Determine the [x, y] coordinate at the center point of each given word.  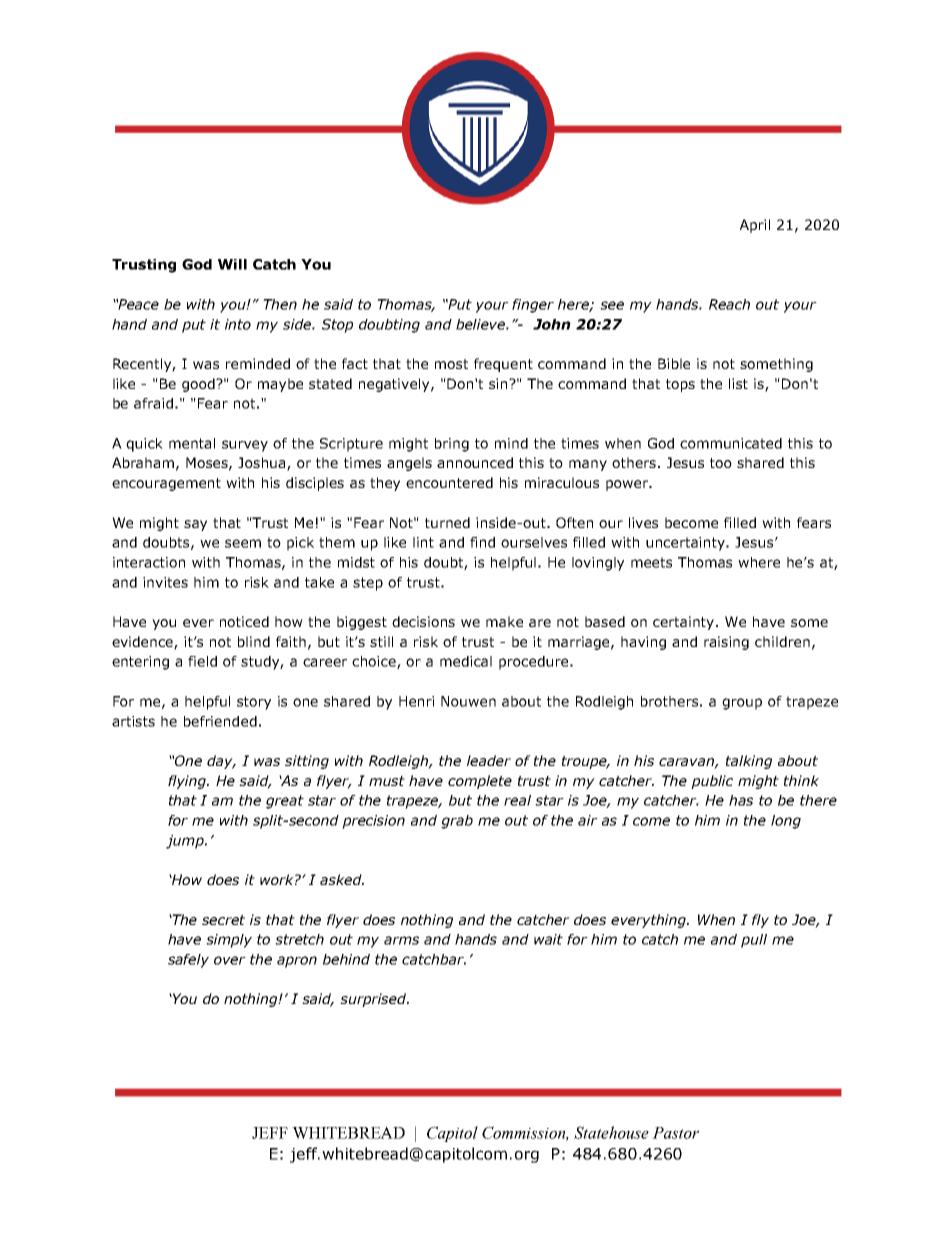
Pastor [675, 1133]
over [230, 960]
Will [232, 264]
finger [533, 306]
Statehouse [611, 1132]
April [755, 226]
